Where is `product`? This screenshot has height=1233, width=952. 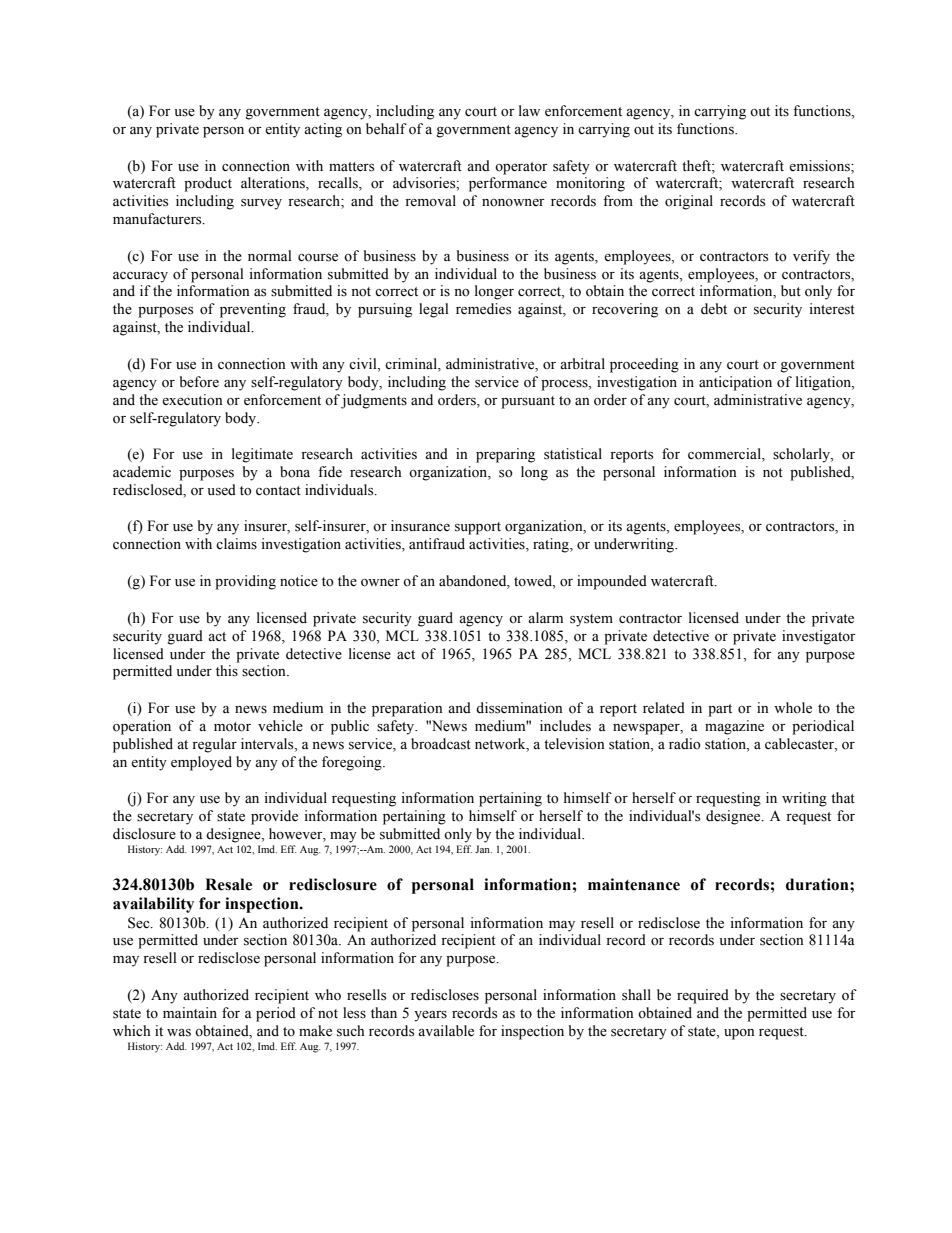
product is located at coordinates (208, 184).
